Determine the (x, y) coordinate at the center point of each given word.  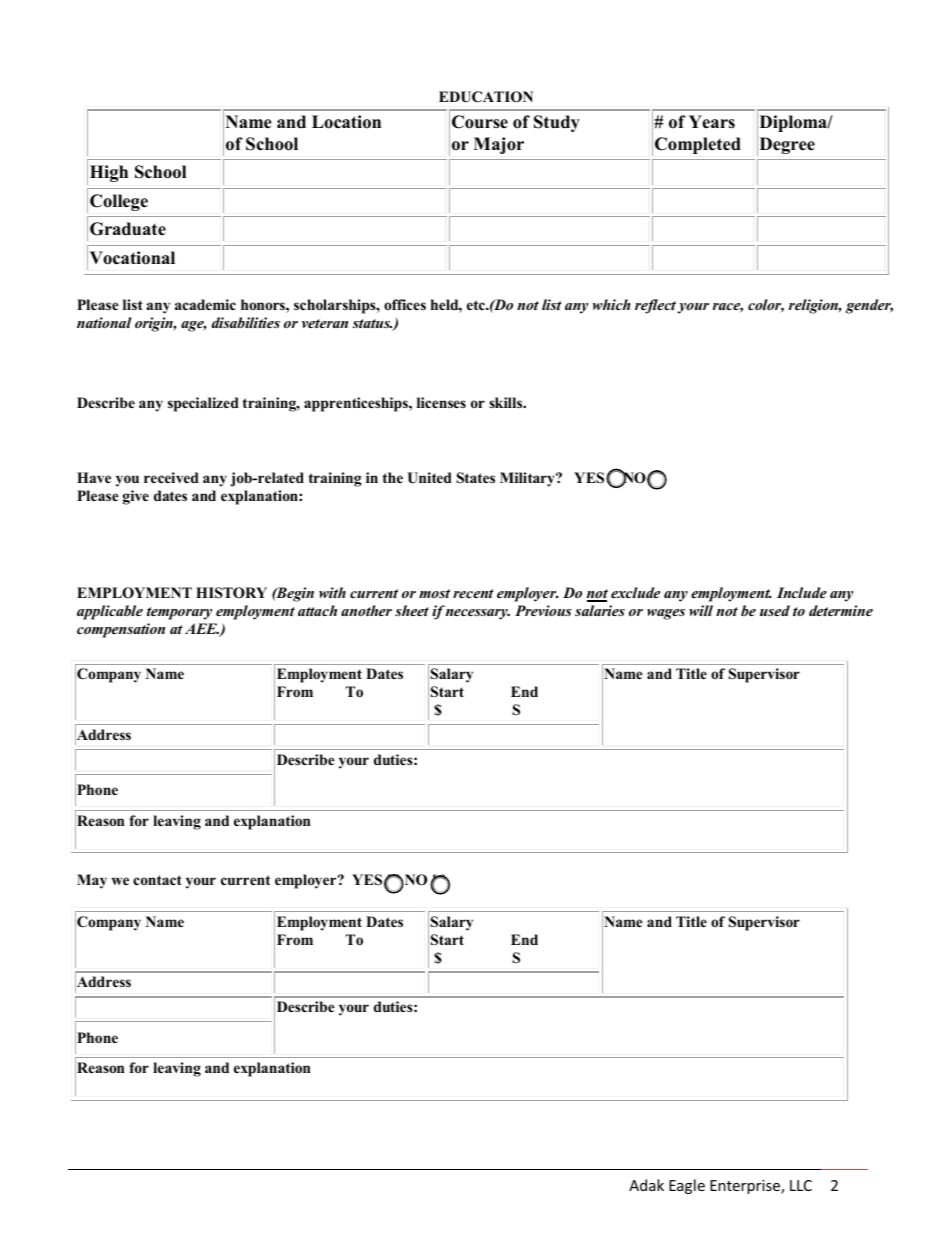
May (92, 881)
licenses (441, 402)
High (109, 173)
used (775, 610)
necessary (478, 614)
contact (157, 880)
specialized (203, 404)
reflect (655, 306)
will (701, 610)
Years (712, 122)
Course (480, 122)
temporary (179, 613)
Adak (646, 1185)
